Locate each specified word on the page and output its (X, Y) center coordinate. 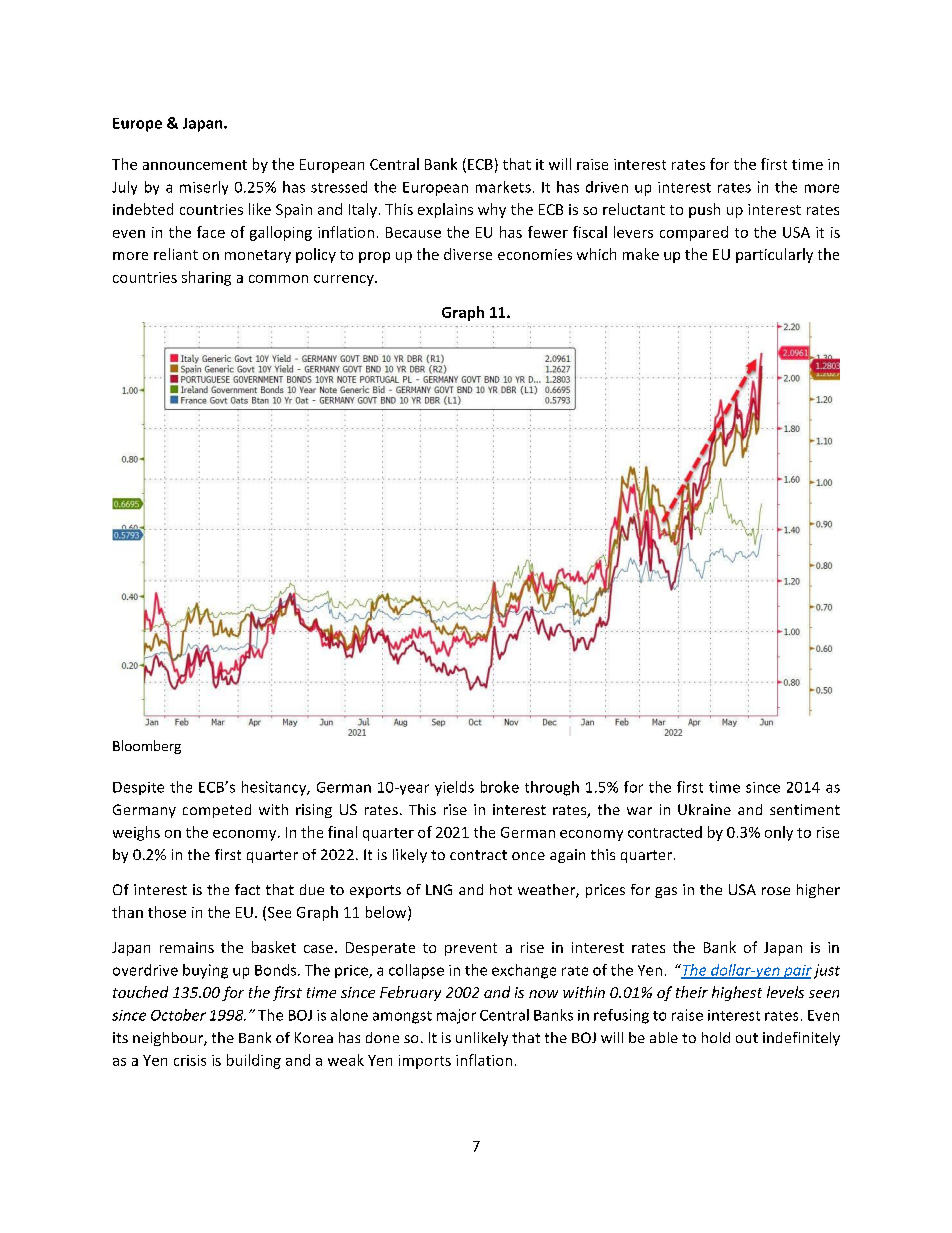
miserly (204, 188)
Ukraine (704, 809)
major (456, 1016)
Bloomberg (147, 747)
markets (503, 187)
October (178, 1015)
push (704, 210)
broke (500, 787)
